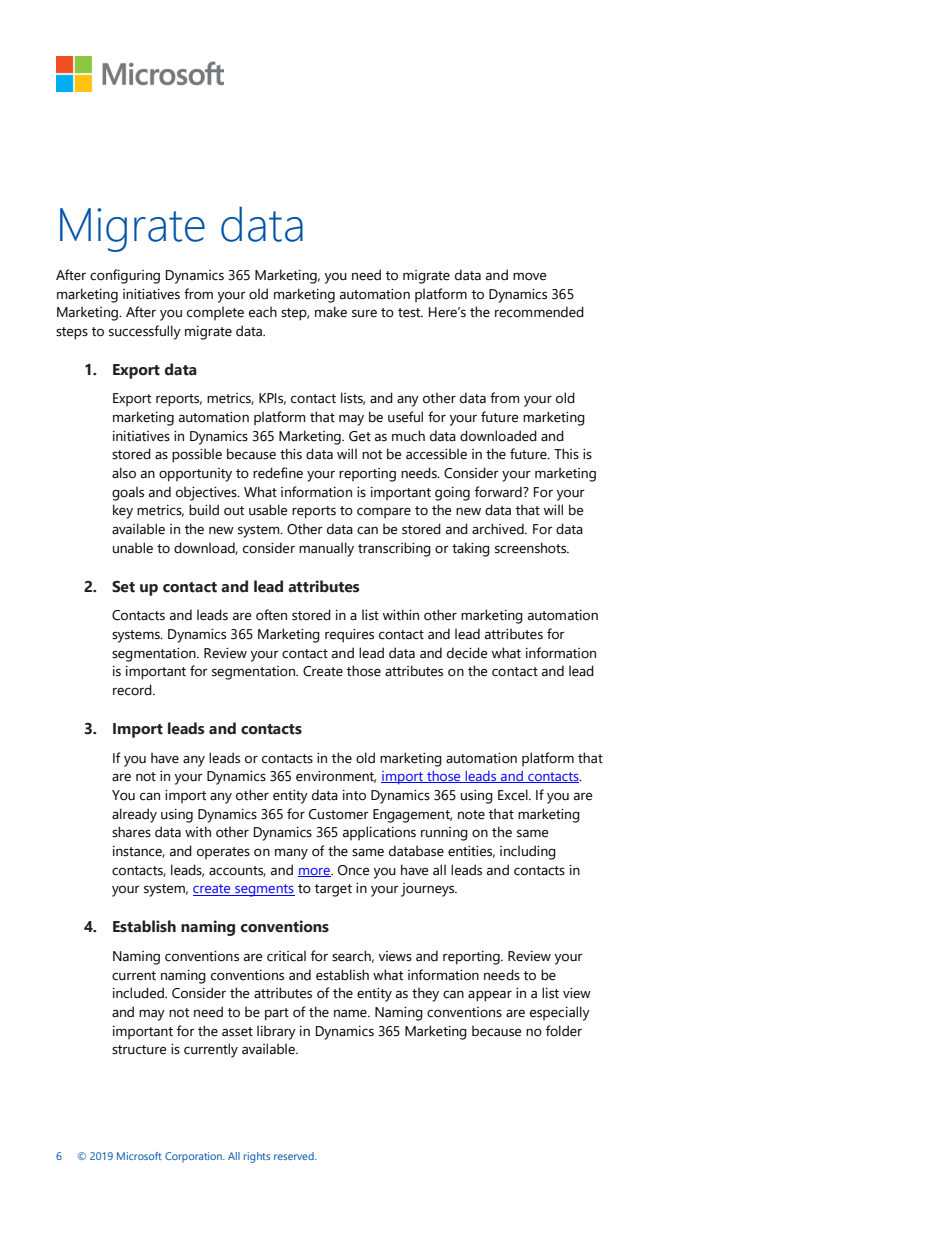 This image has width=952, height=1233. Describe the element at coordinates (528, 852) in the image. I see `including` at that location.
